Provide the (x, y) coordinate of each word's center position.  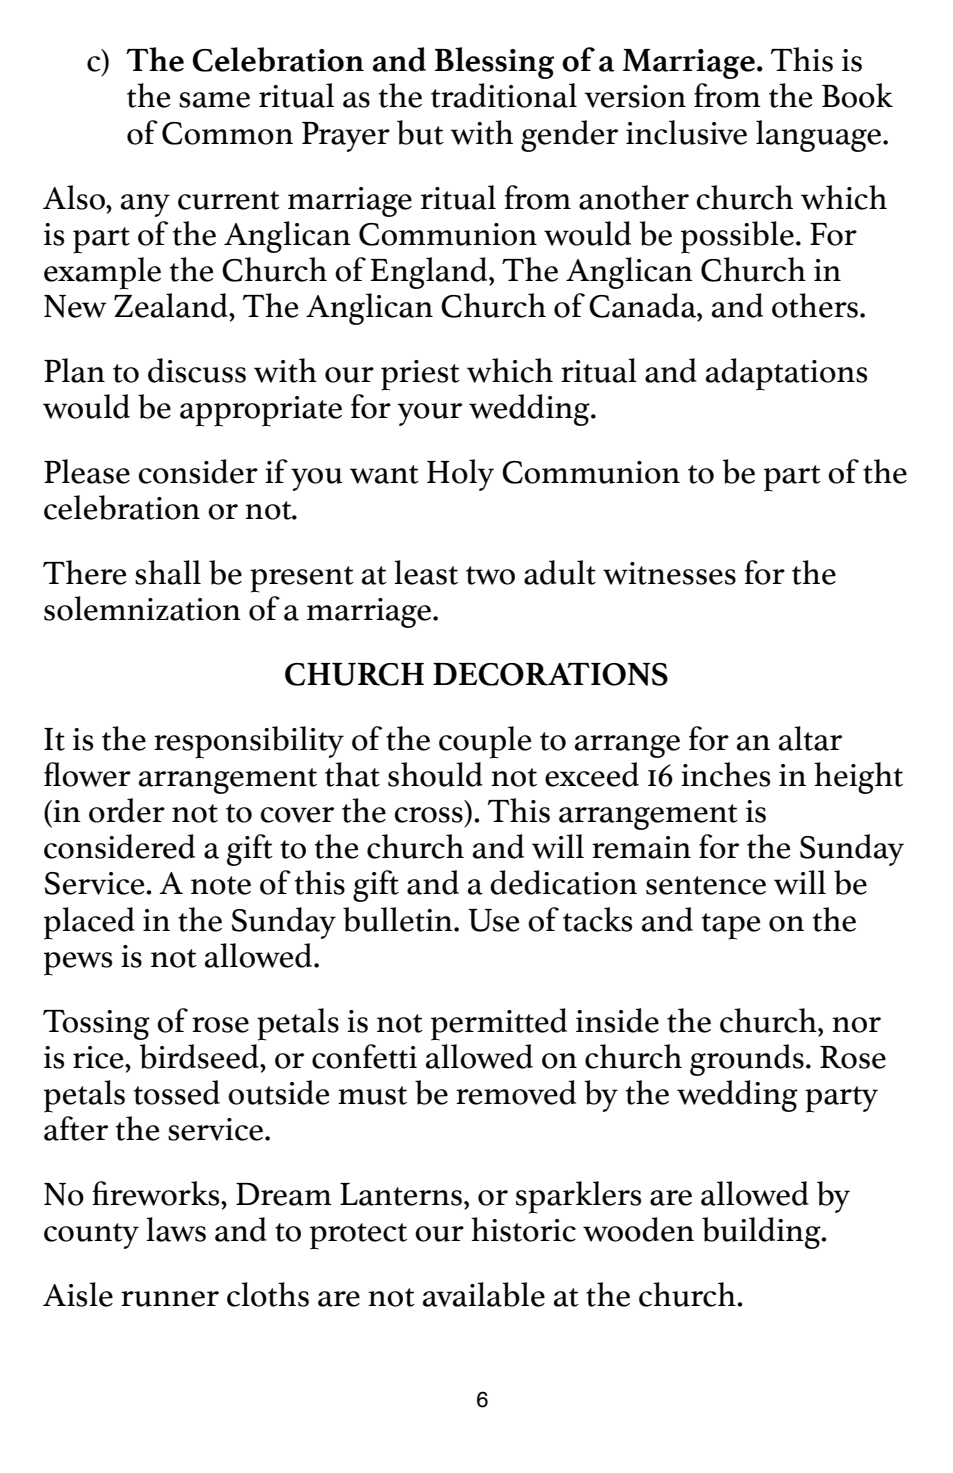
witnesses (669, 573)
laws (176, 1229)
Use (493, 920)
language (818, 136)
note (221, 885)
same (214, 100)
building (762, 1233)
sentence (706, 885)
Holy (460, 475)
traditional (504, 95)
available (484, 1294)
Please (87, 471)
